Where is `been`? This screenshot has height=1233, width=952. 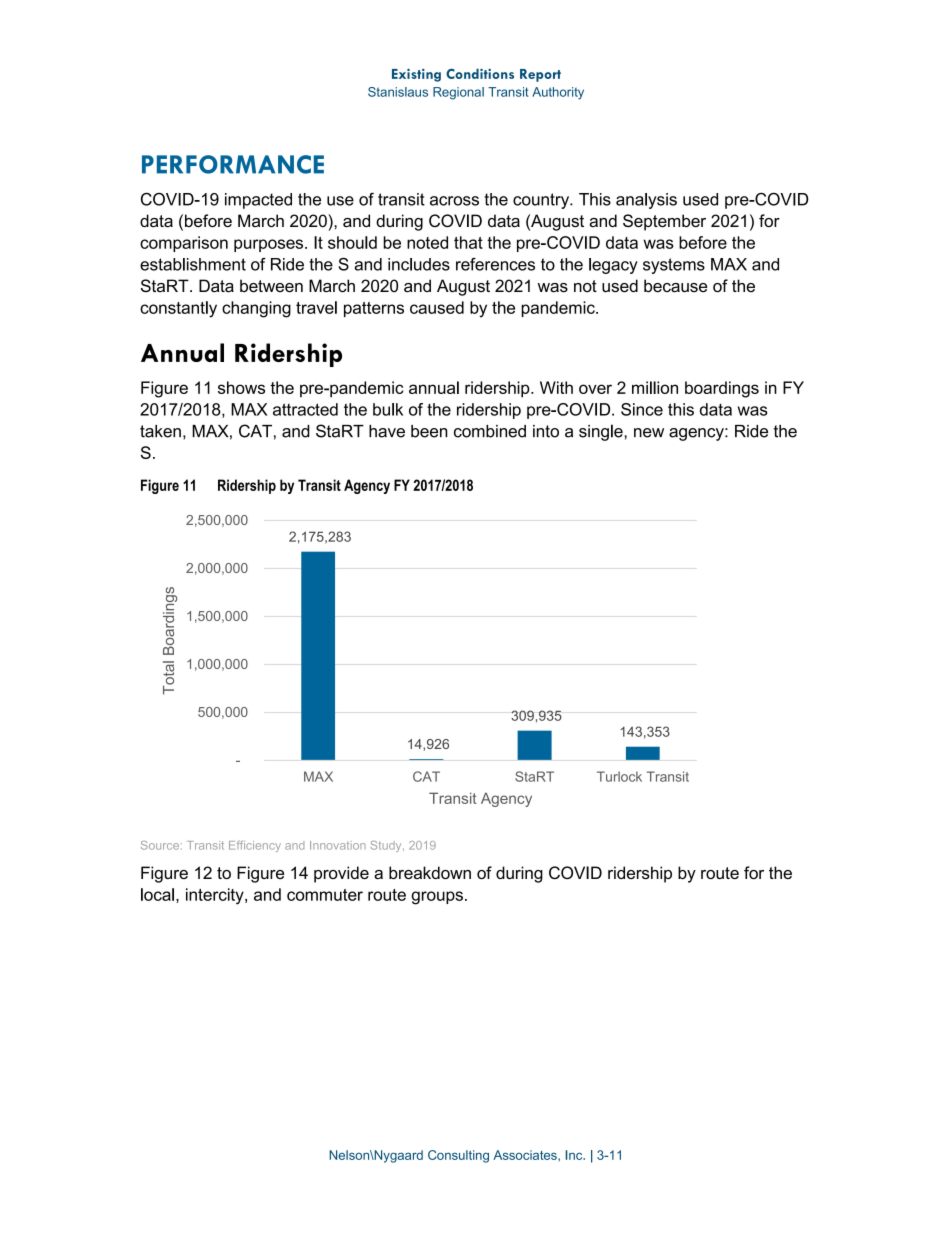
been is located at coordinates (429, 431).
